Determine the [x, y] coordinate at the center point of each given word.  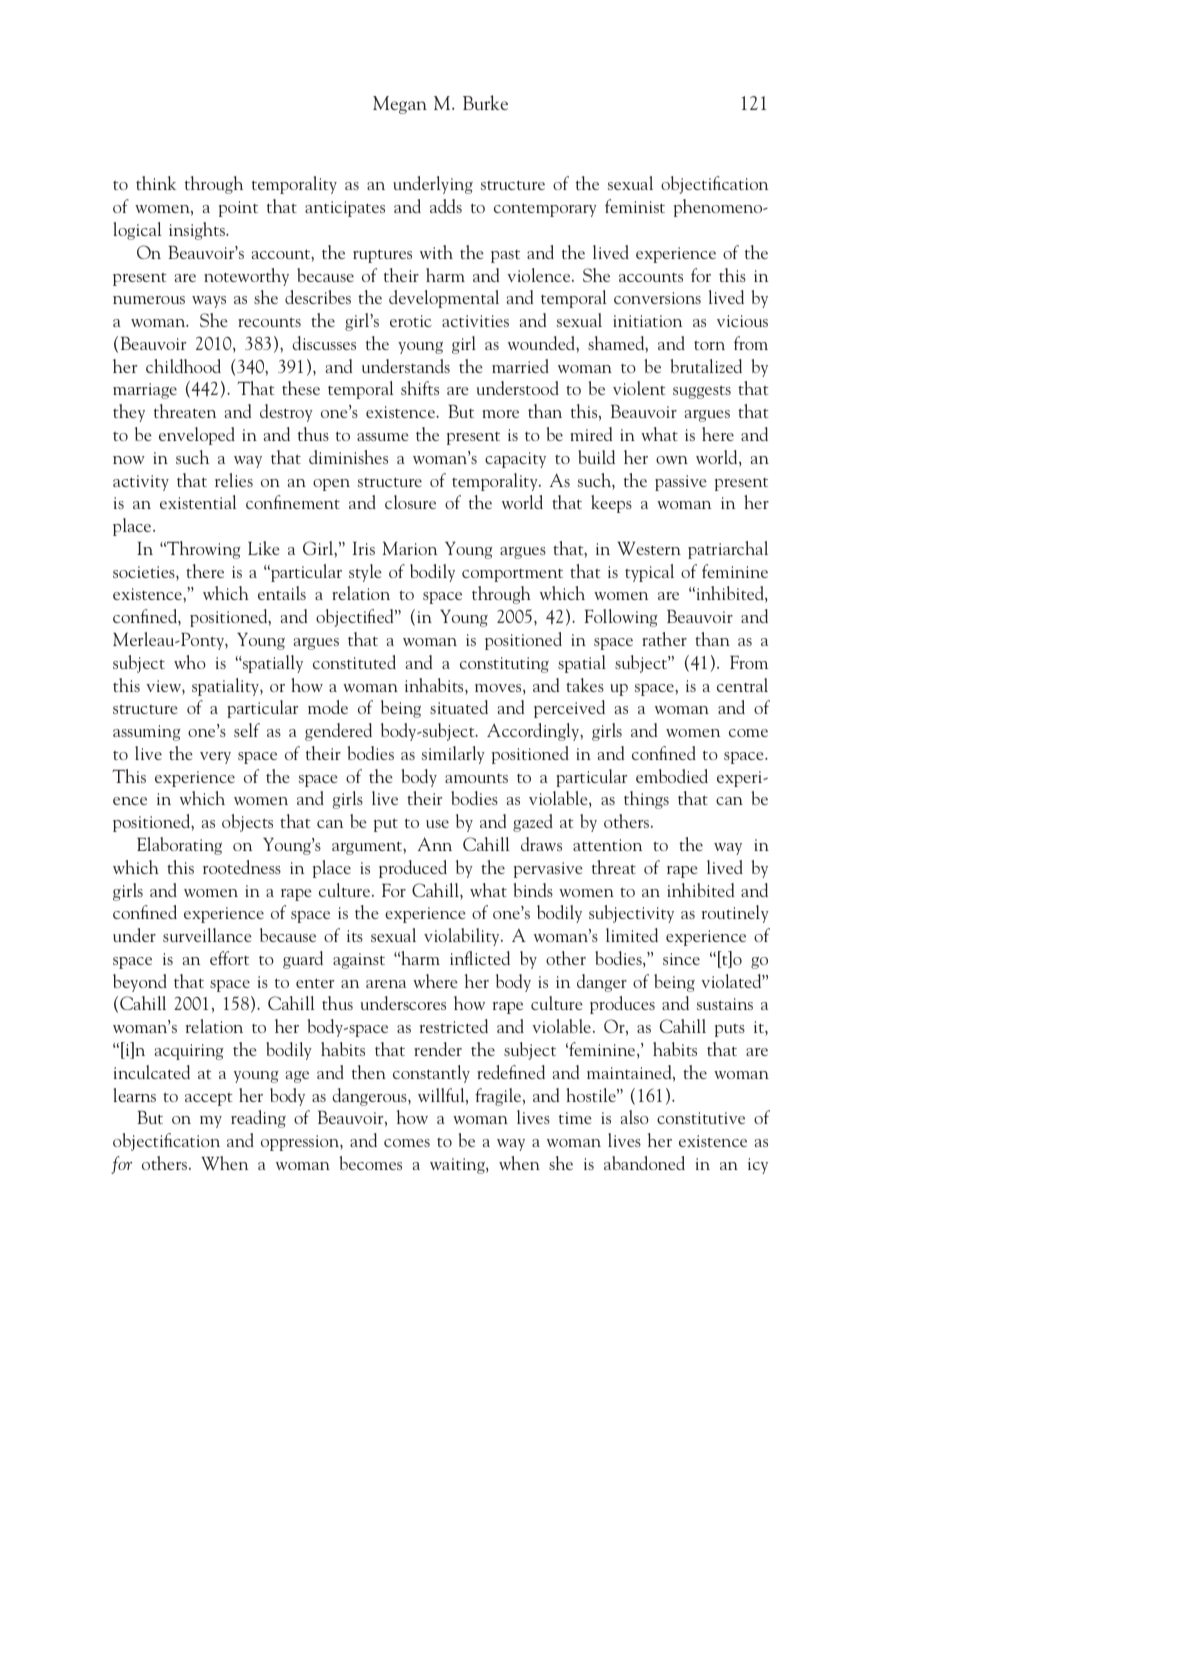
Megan [400, 105]
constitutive [701, 1118]
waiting [458, 1166]
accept [208, 1099]
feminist [635, 206]
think [156, 183]
